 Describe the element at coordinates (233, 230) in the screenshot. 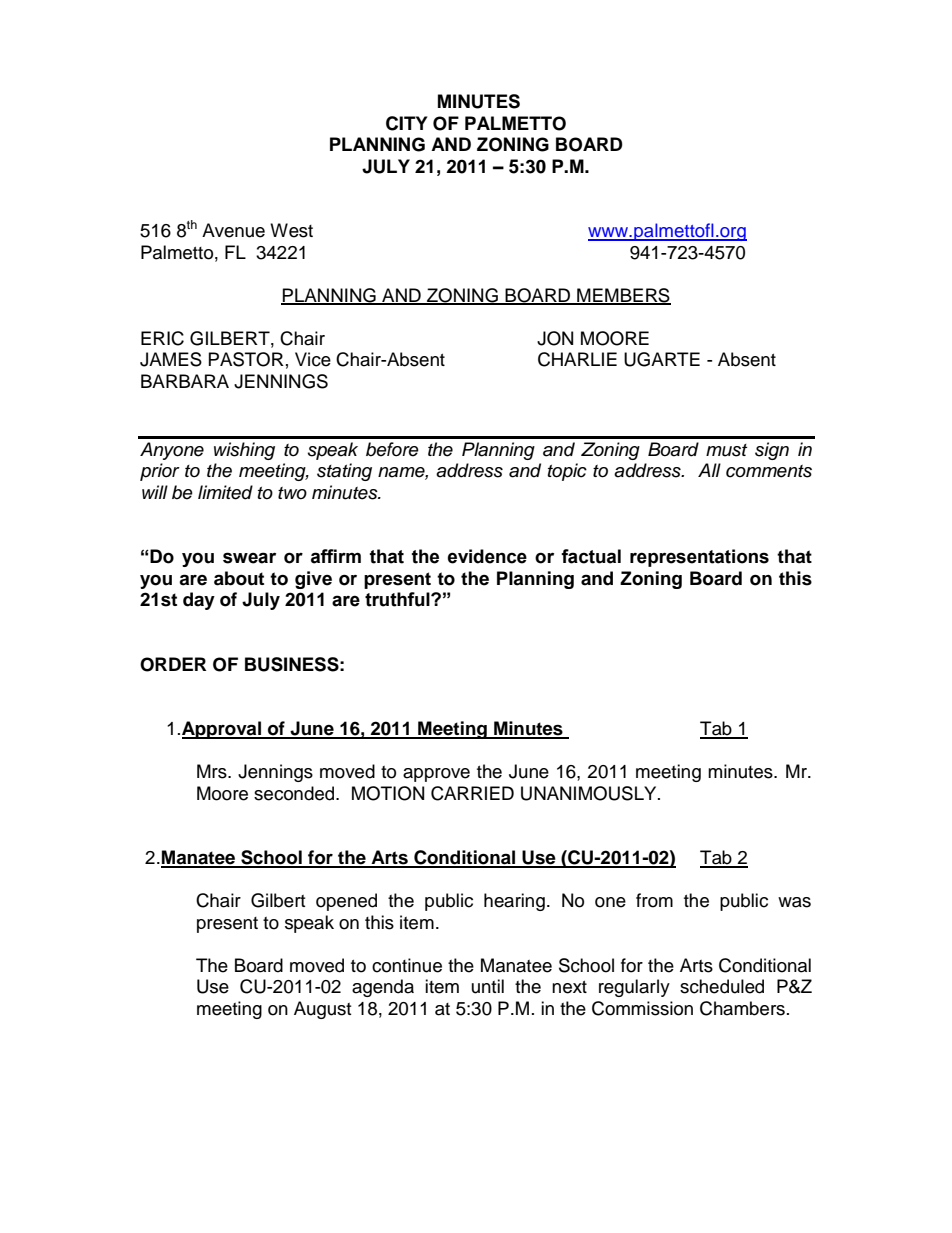

I see `Avenue` at that location.
